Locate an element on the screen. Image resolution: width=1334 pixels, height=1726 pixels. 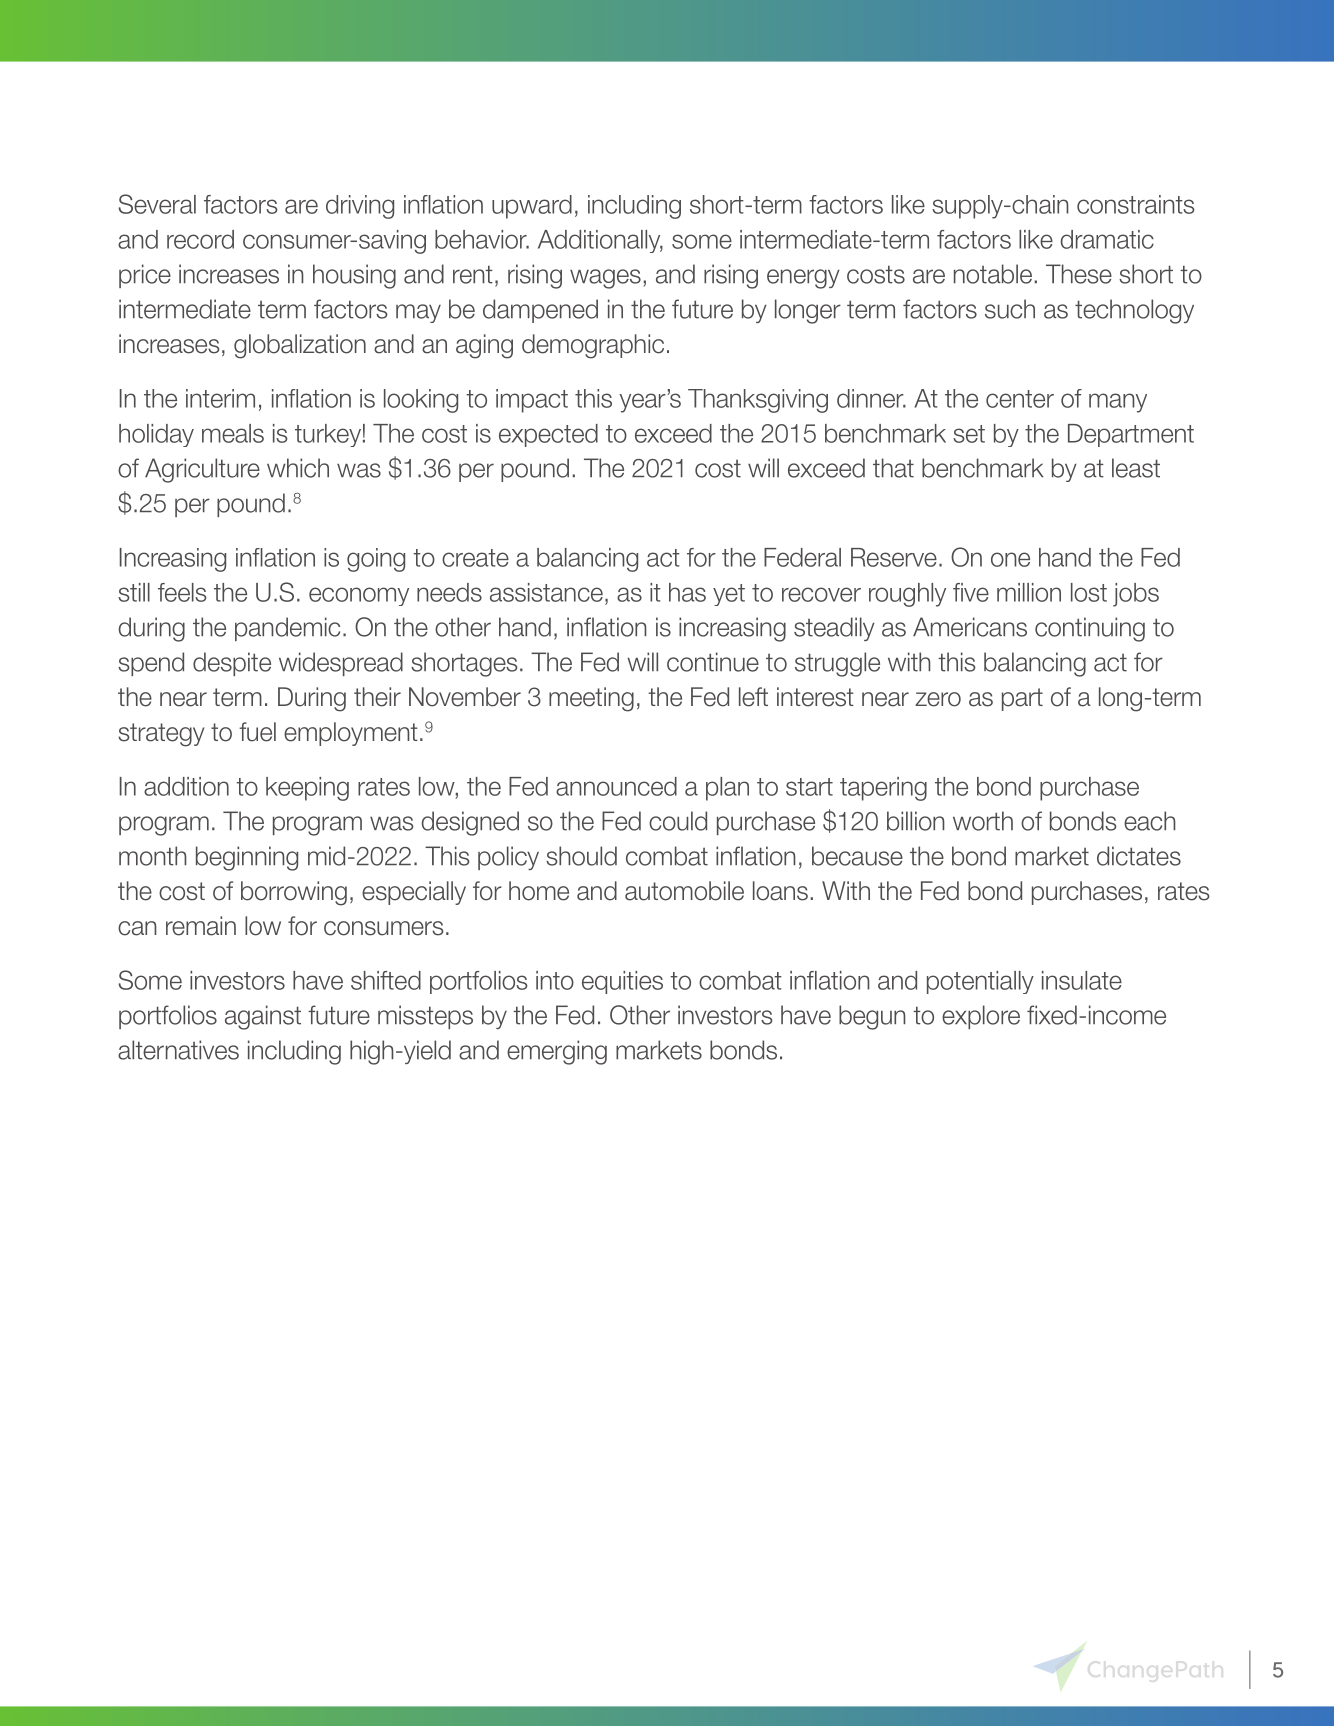
emerging is located at coordinates (557, 1052).
